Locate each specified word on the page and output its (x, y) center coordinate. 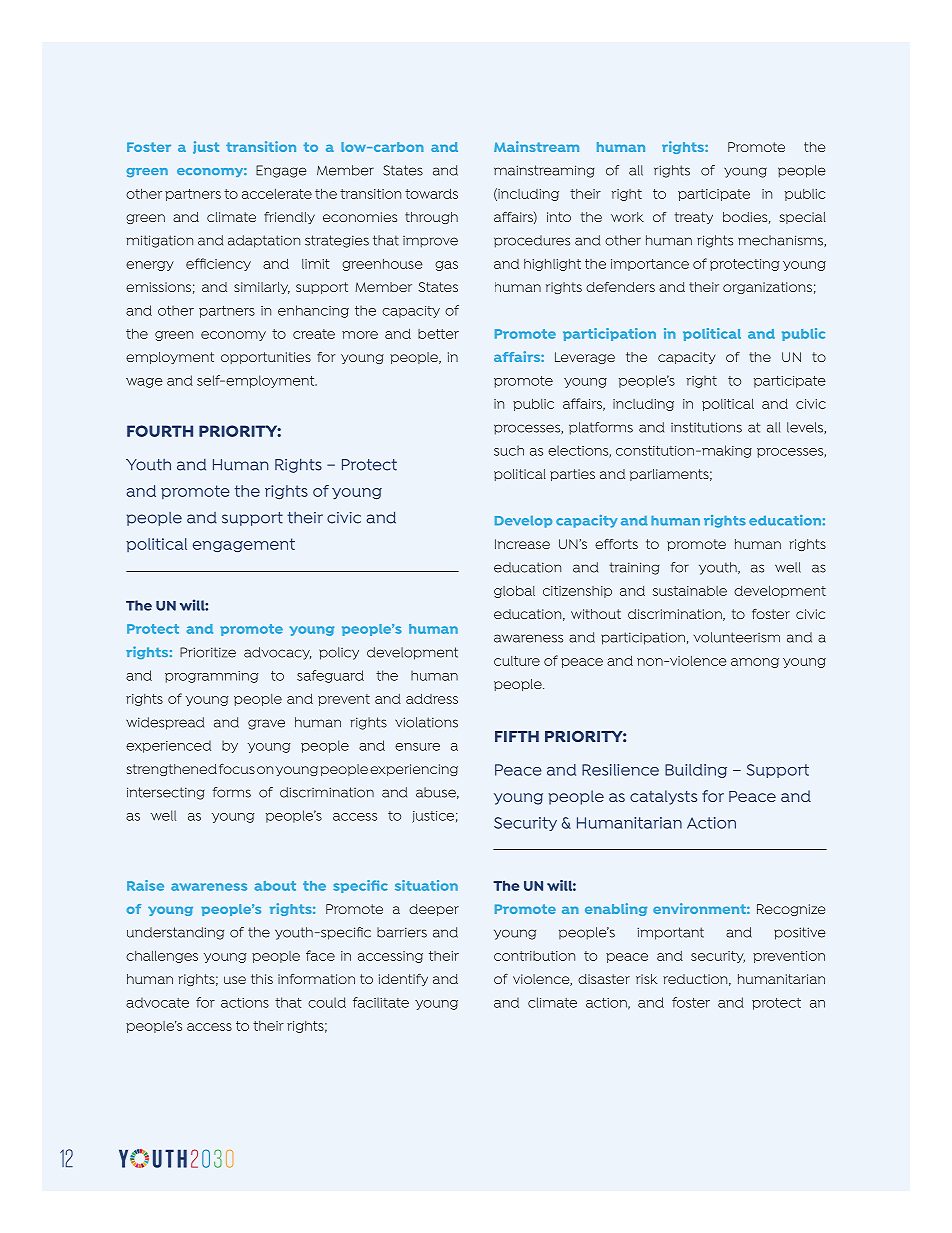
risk (647, 979)
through (431, 218)
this (262, 979)
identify (403, 980)
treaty (694, 218)
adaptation (264, 241)
